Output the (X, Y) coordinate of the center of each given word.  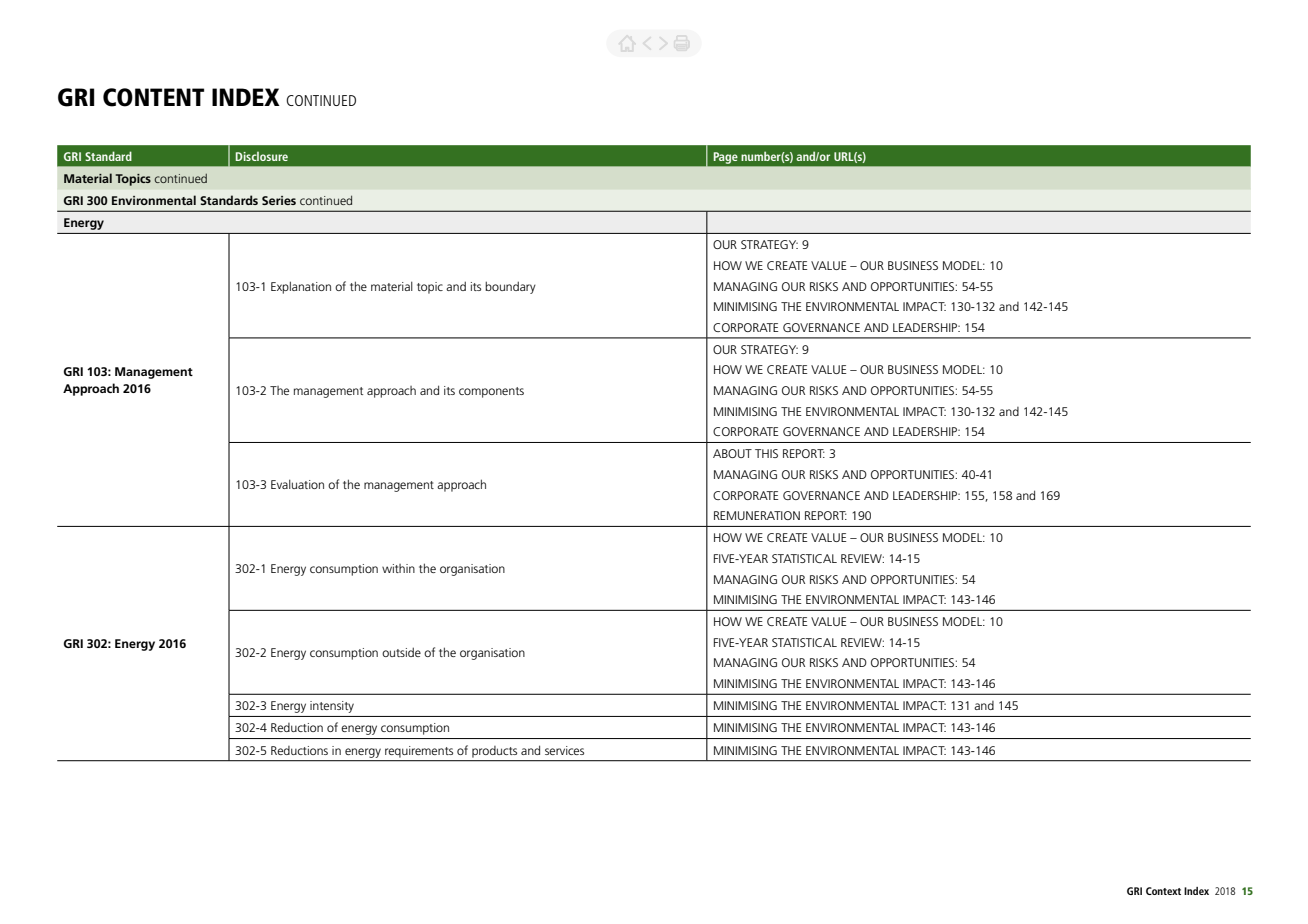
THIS (766, 453)
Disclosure (262, 156)
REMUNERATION (757, 515)
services (564, 750)
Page (725, 158)
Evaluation (297, 484)
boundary (510, 287)
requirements (419, 751)
